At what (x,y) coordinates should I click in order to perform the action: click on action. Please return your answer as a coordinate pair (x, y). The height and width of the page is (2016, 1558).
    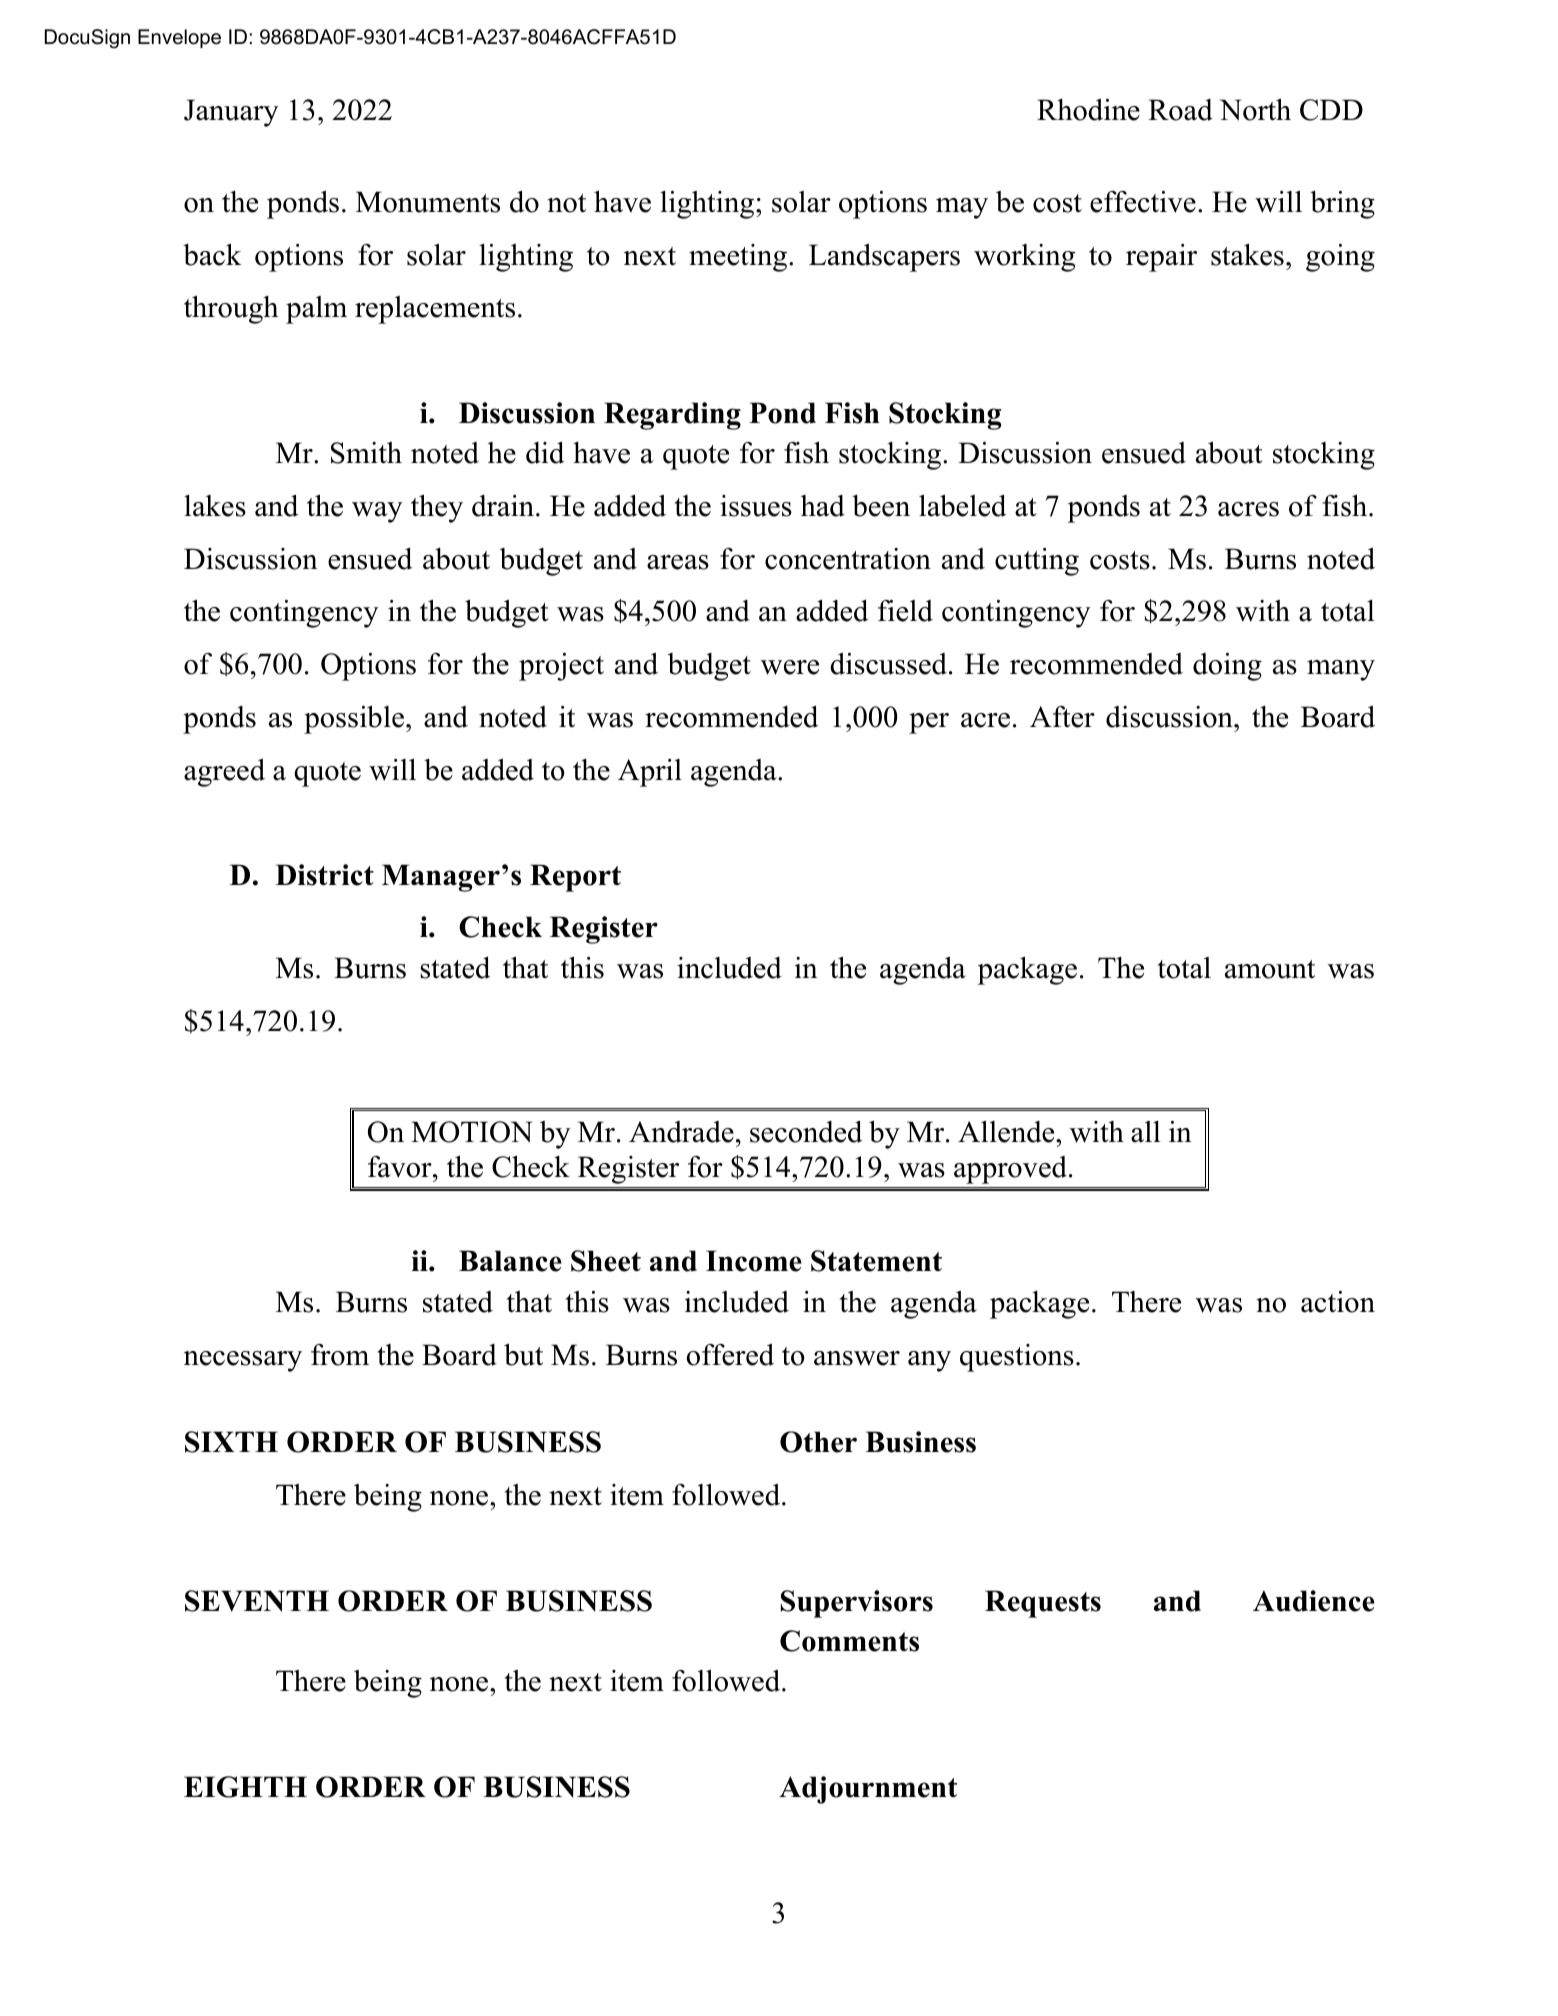
    Looking at the image, I should click on (1338, 1302).
